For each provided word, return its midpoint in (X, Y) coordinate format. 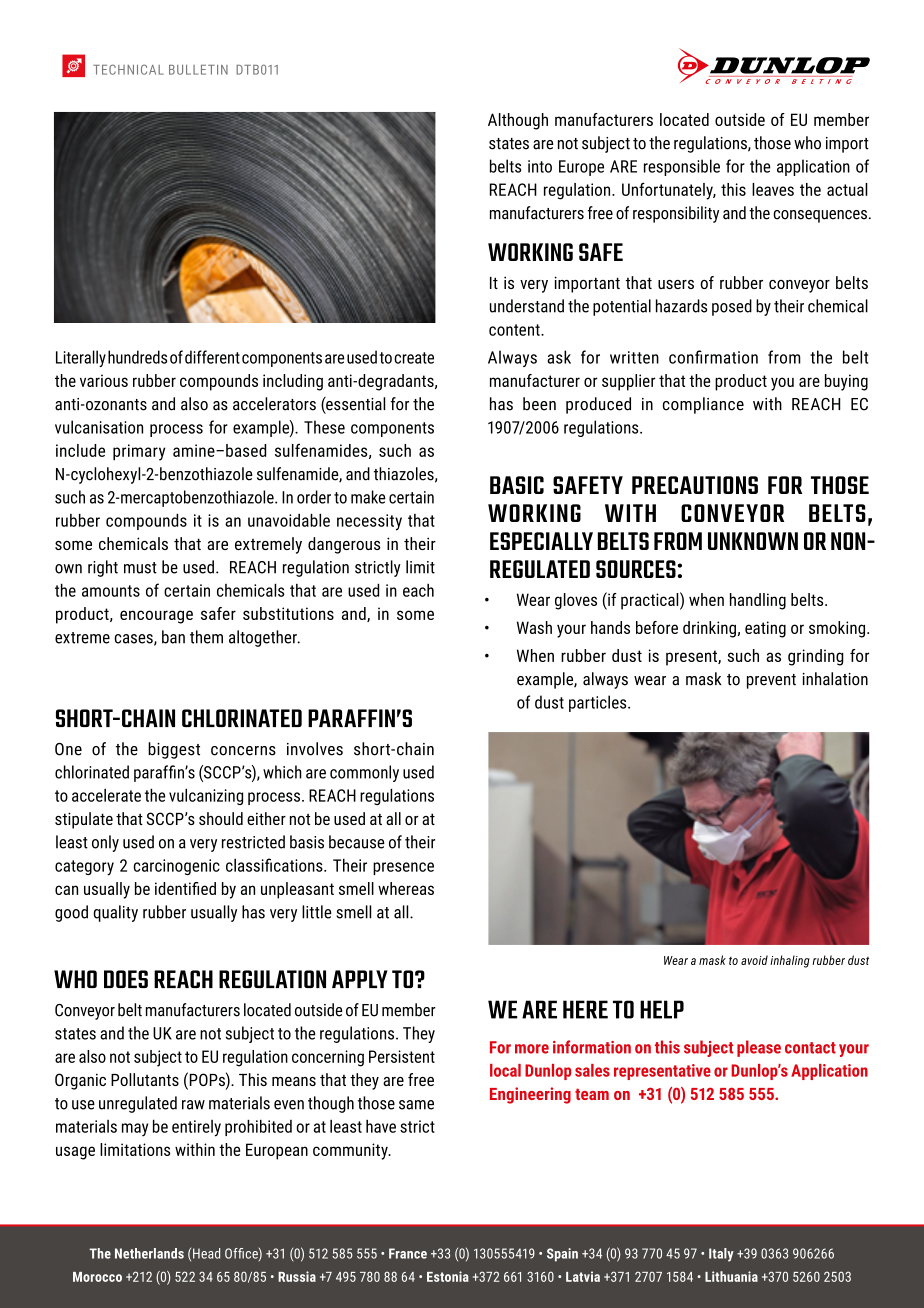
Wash (534, 627)
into (540, 166)
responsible (682, 167)
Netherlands (149, 1253)
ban (173, 637)
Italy (721, 1255)
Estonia (448, 1276)
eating (765, 629)
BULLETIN (198, 70)
